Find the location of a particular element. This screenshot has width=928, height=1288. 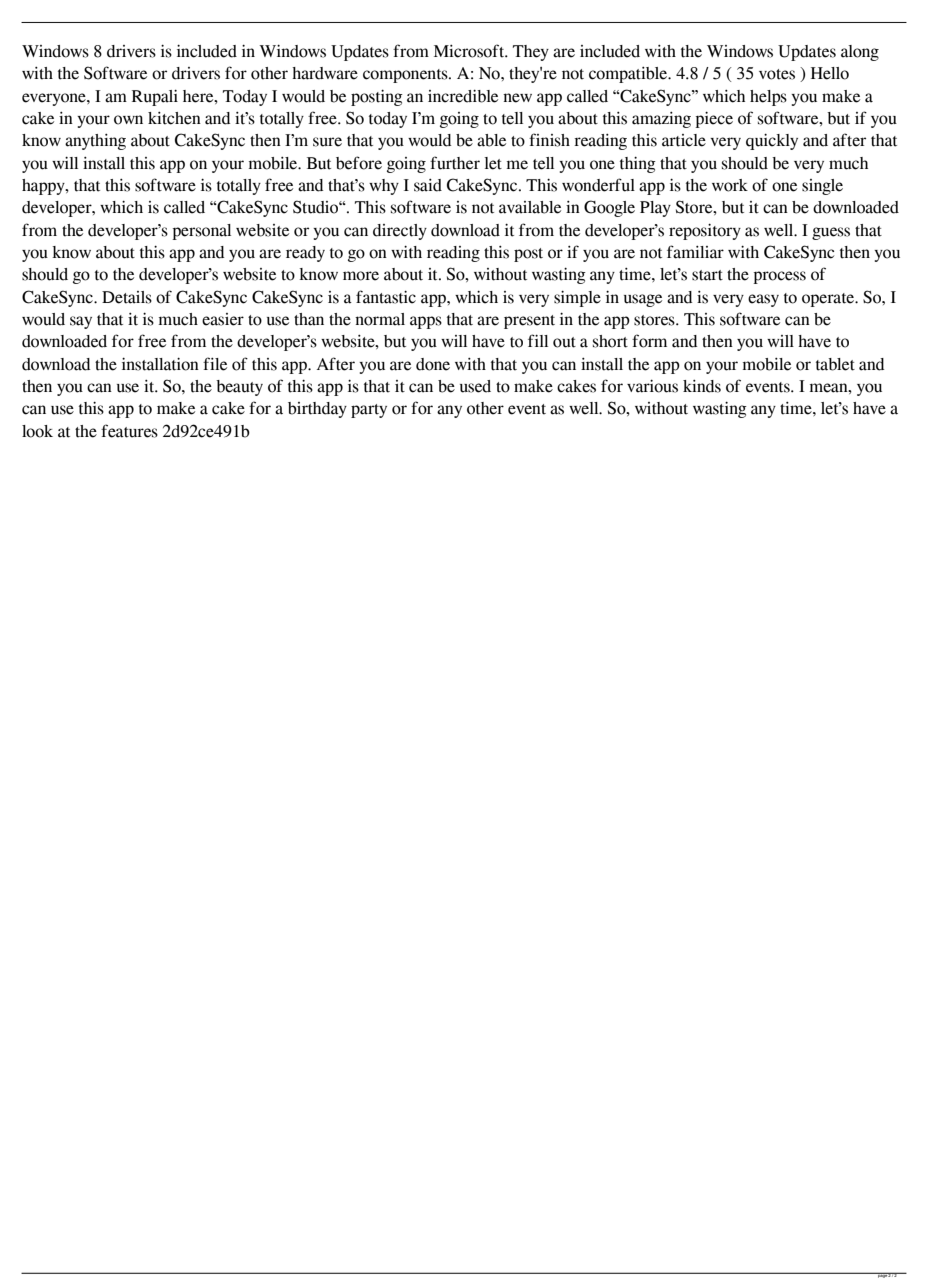

repository is located at coordinates (705, 231).
